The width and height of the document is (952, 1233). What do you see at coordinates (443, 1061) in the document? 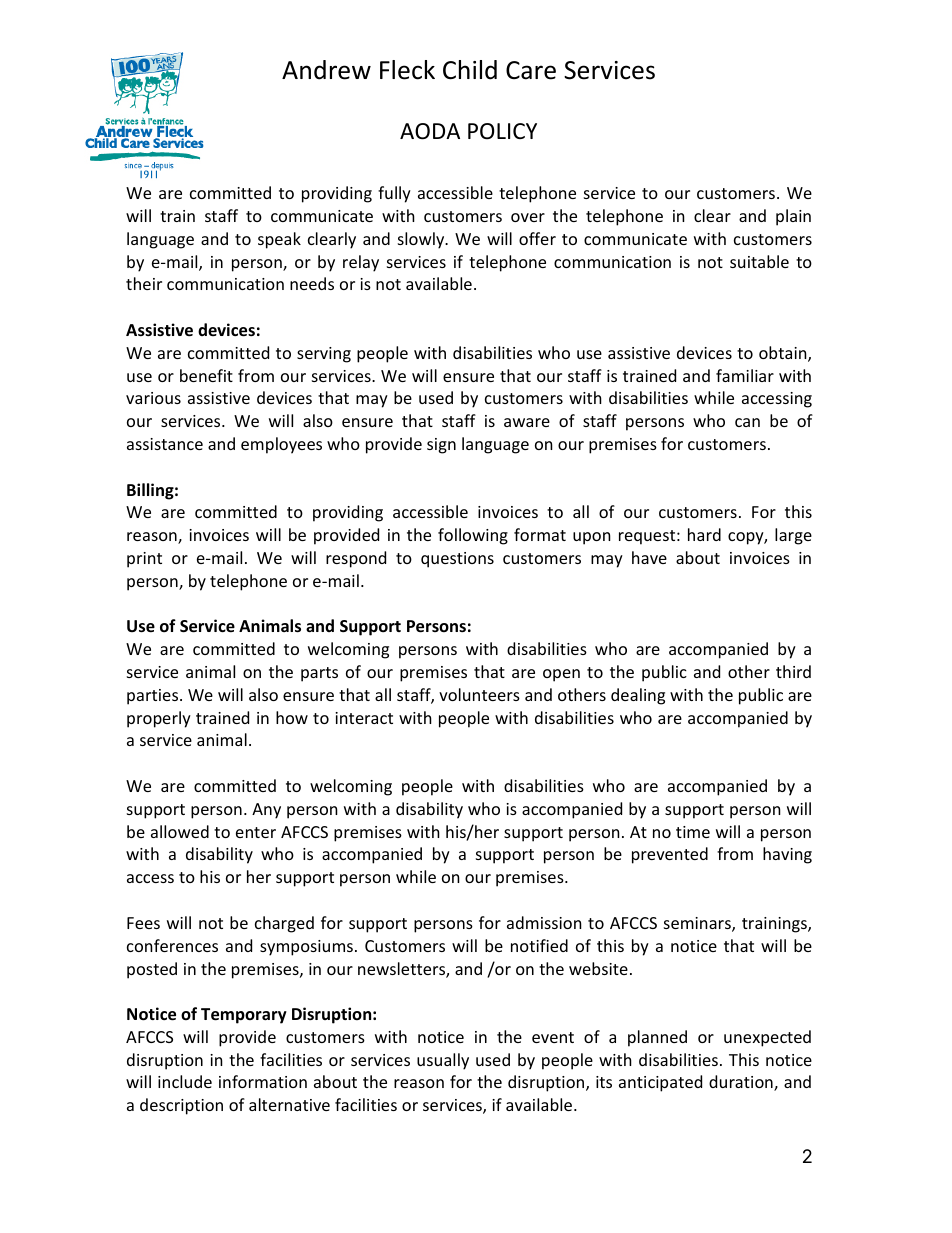
I see `usually` at bounding box center [443, 1061].
